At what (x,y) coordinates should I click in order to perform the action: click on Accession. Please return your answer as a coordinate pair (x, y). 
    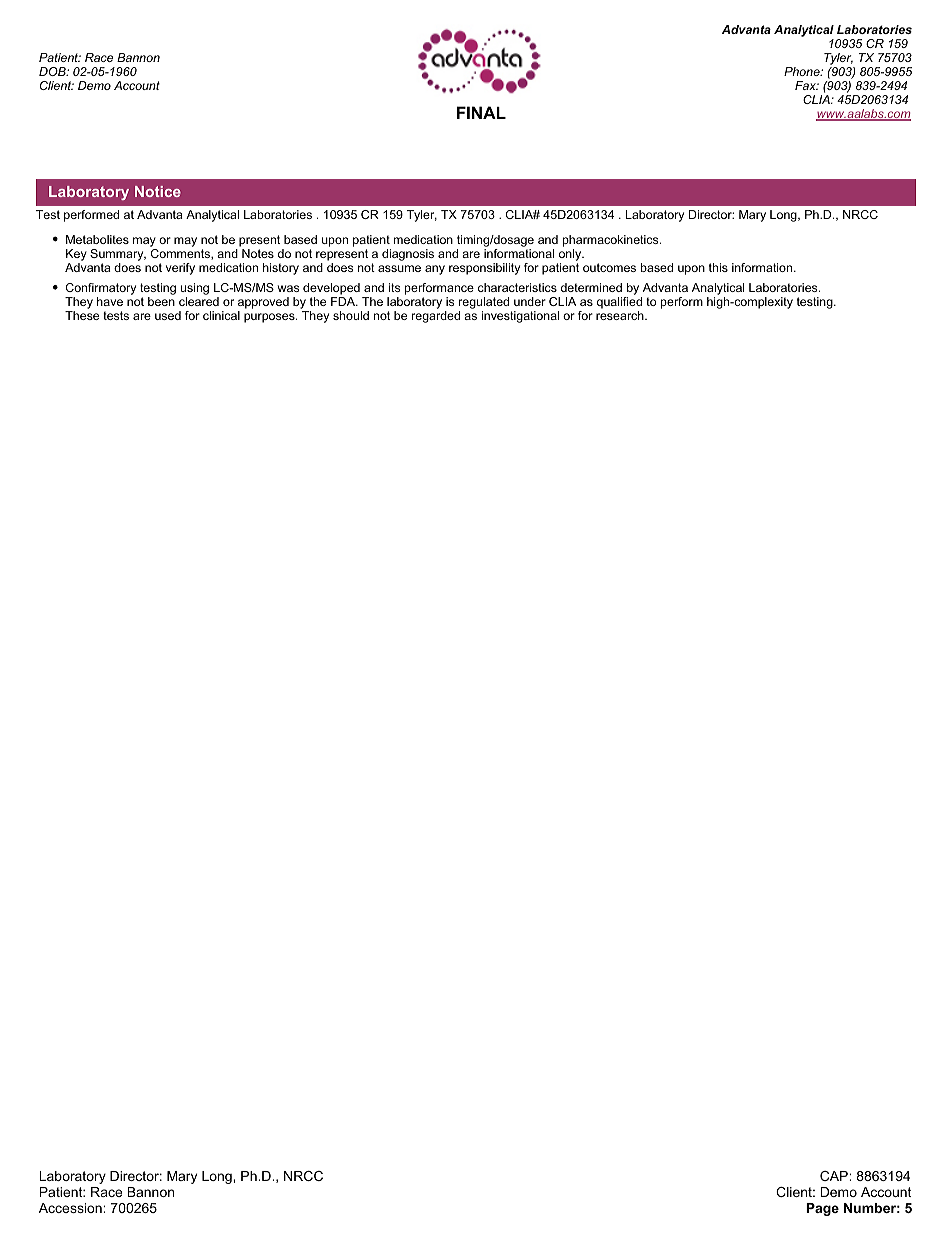
    Looking at the image, I should click on (71, 1208).
